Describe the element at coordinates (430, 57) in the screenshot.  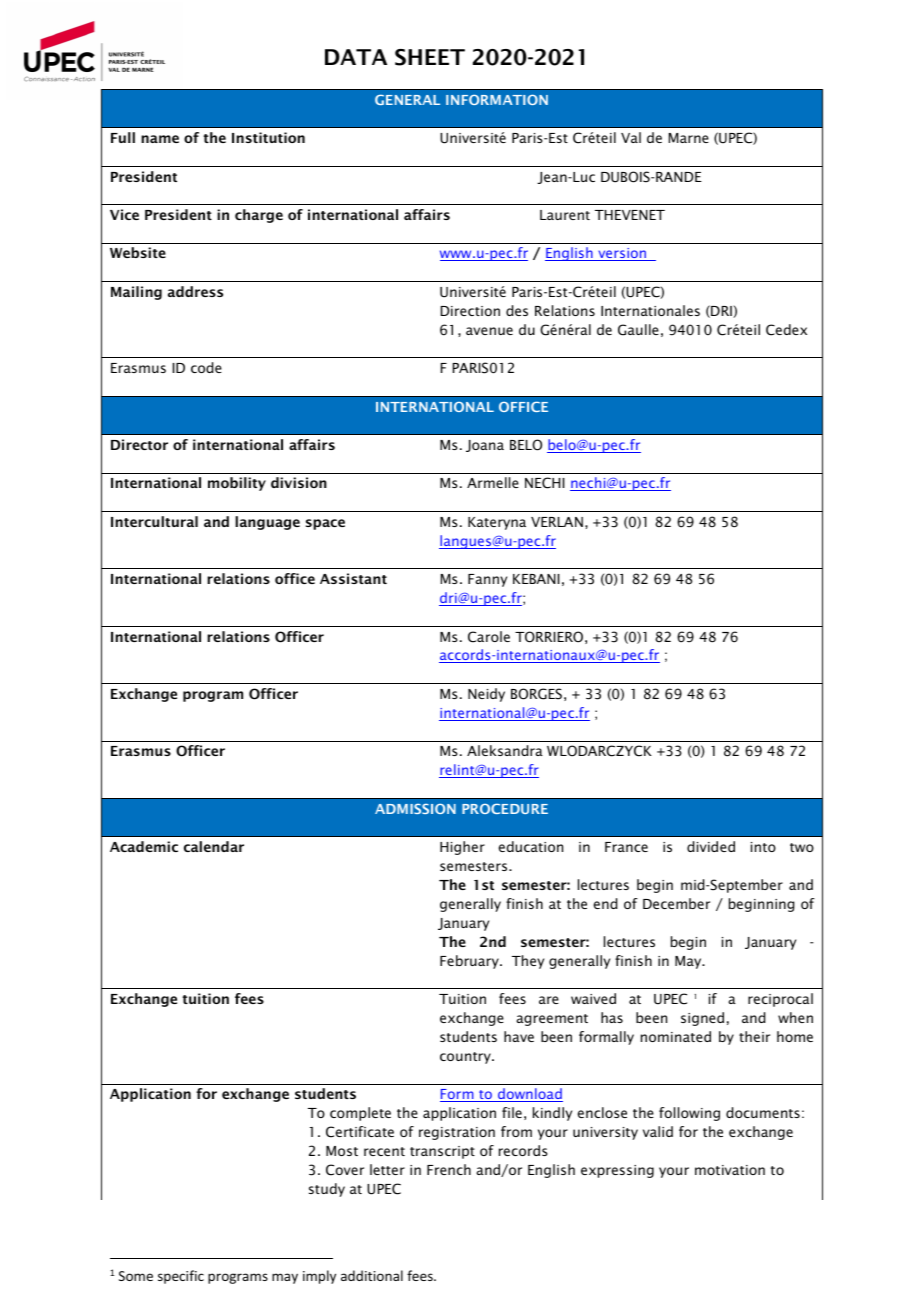
I see `SHEET` at that location.
